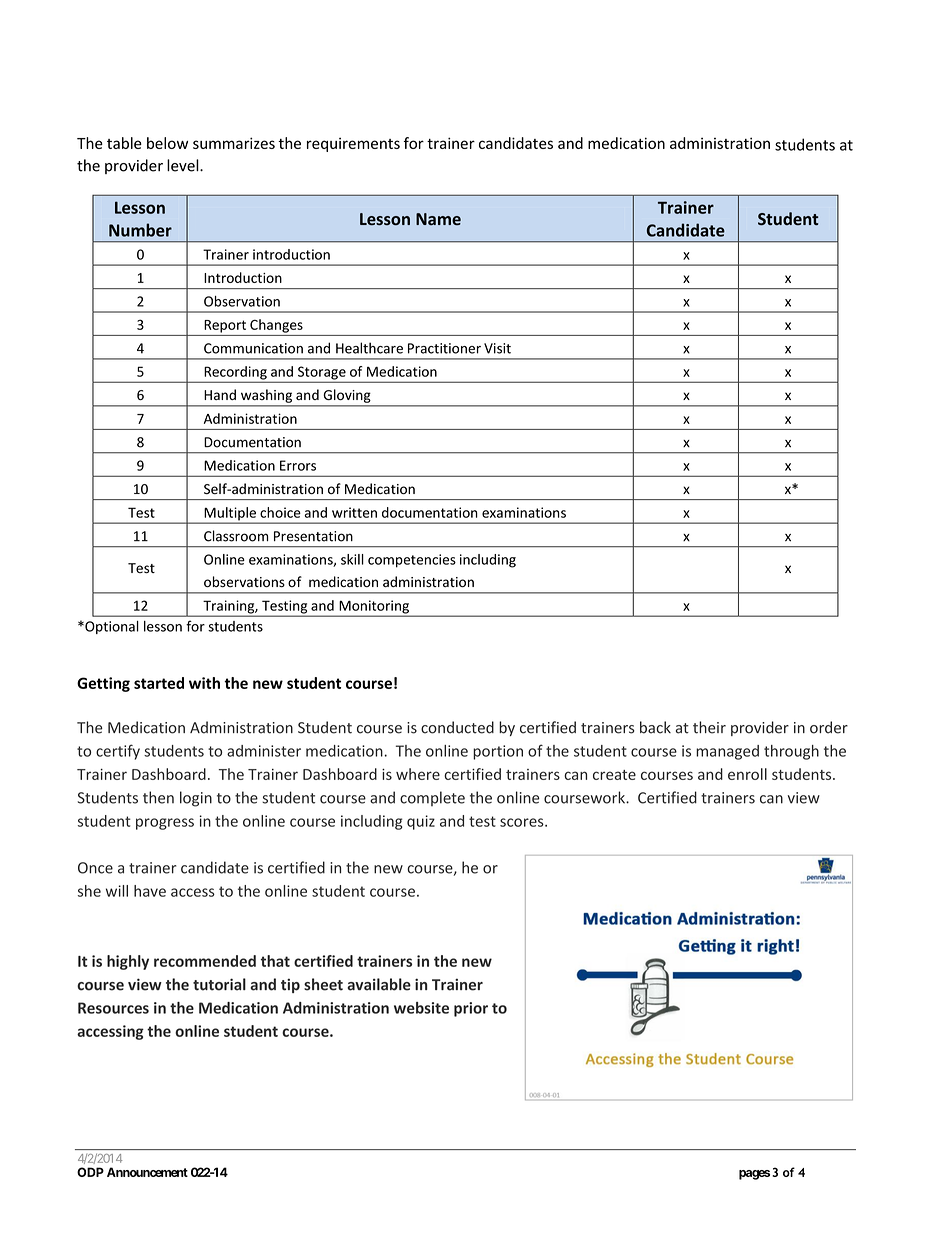  I want to click on their, so click(709, 727).
